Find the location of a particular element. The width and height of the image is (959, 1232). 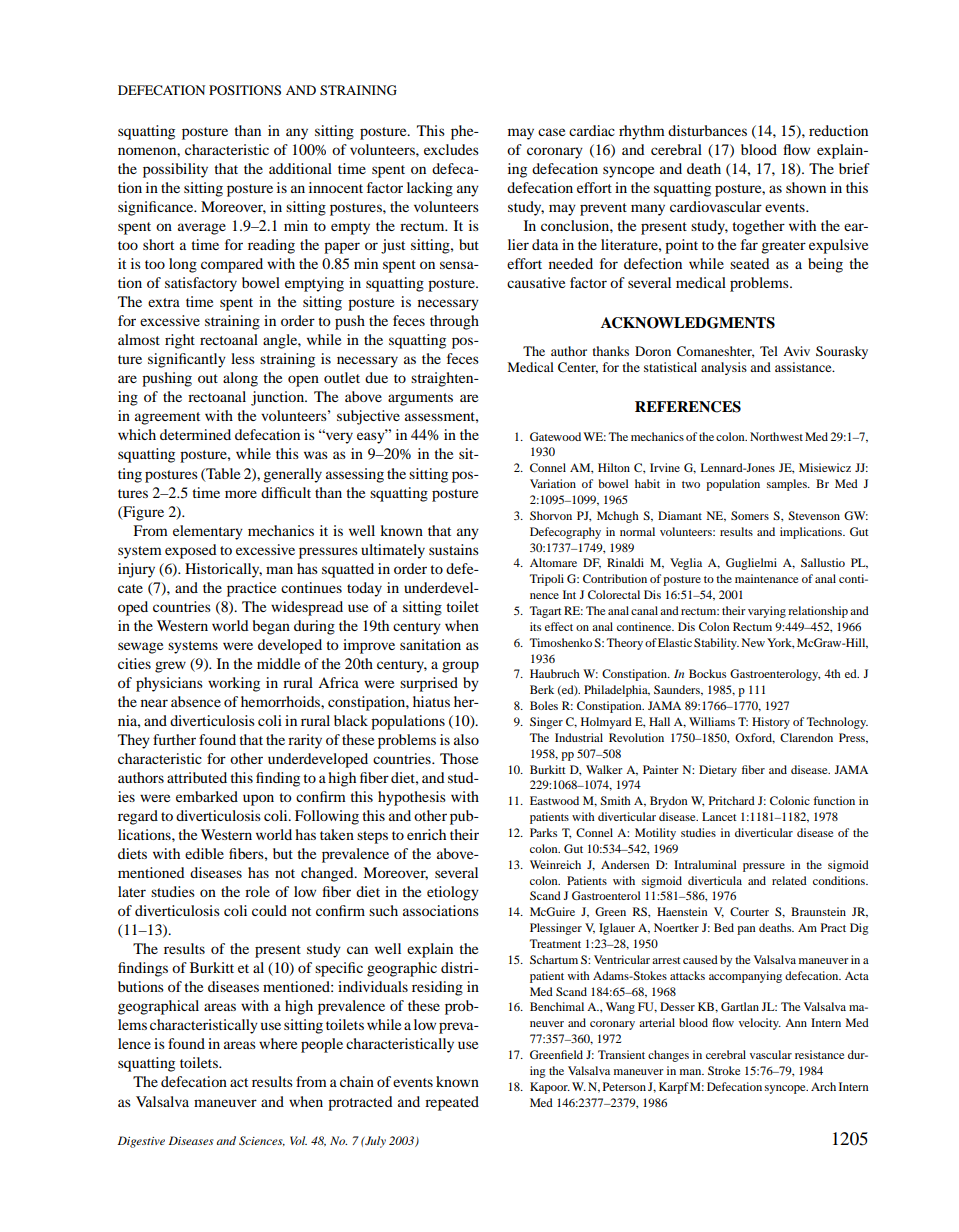

shown is located at coordinates (806, 187).
